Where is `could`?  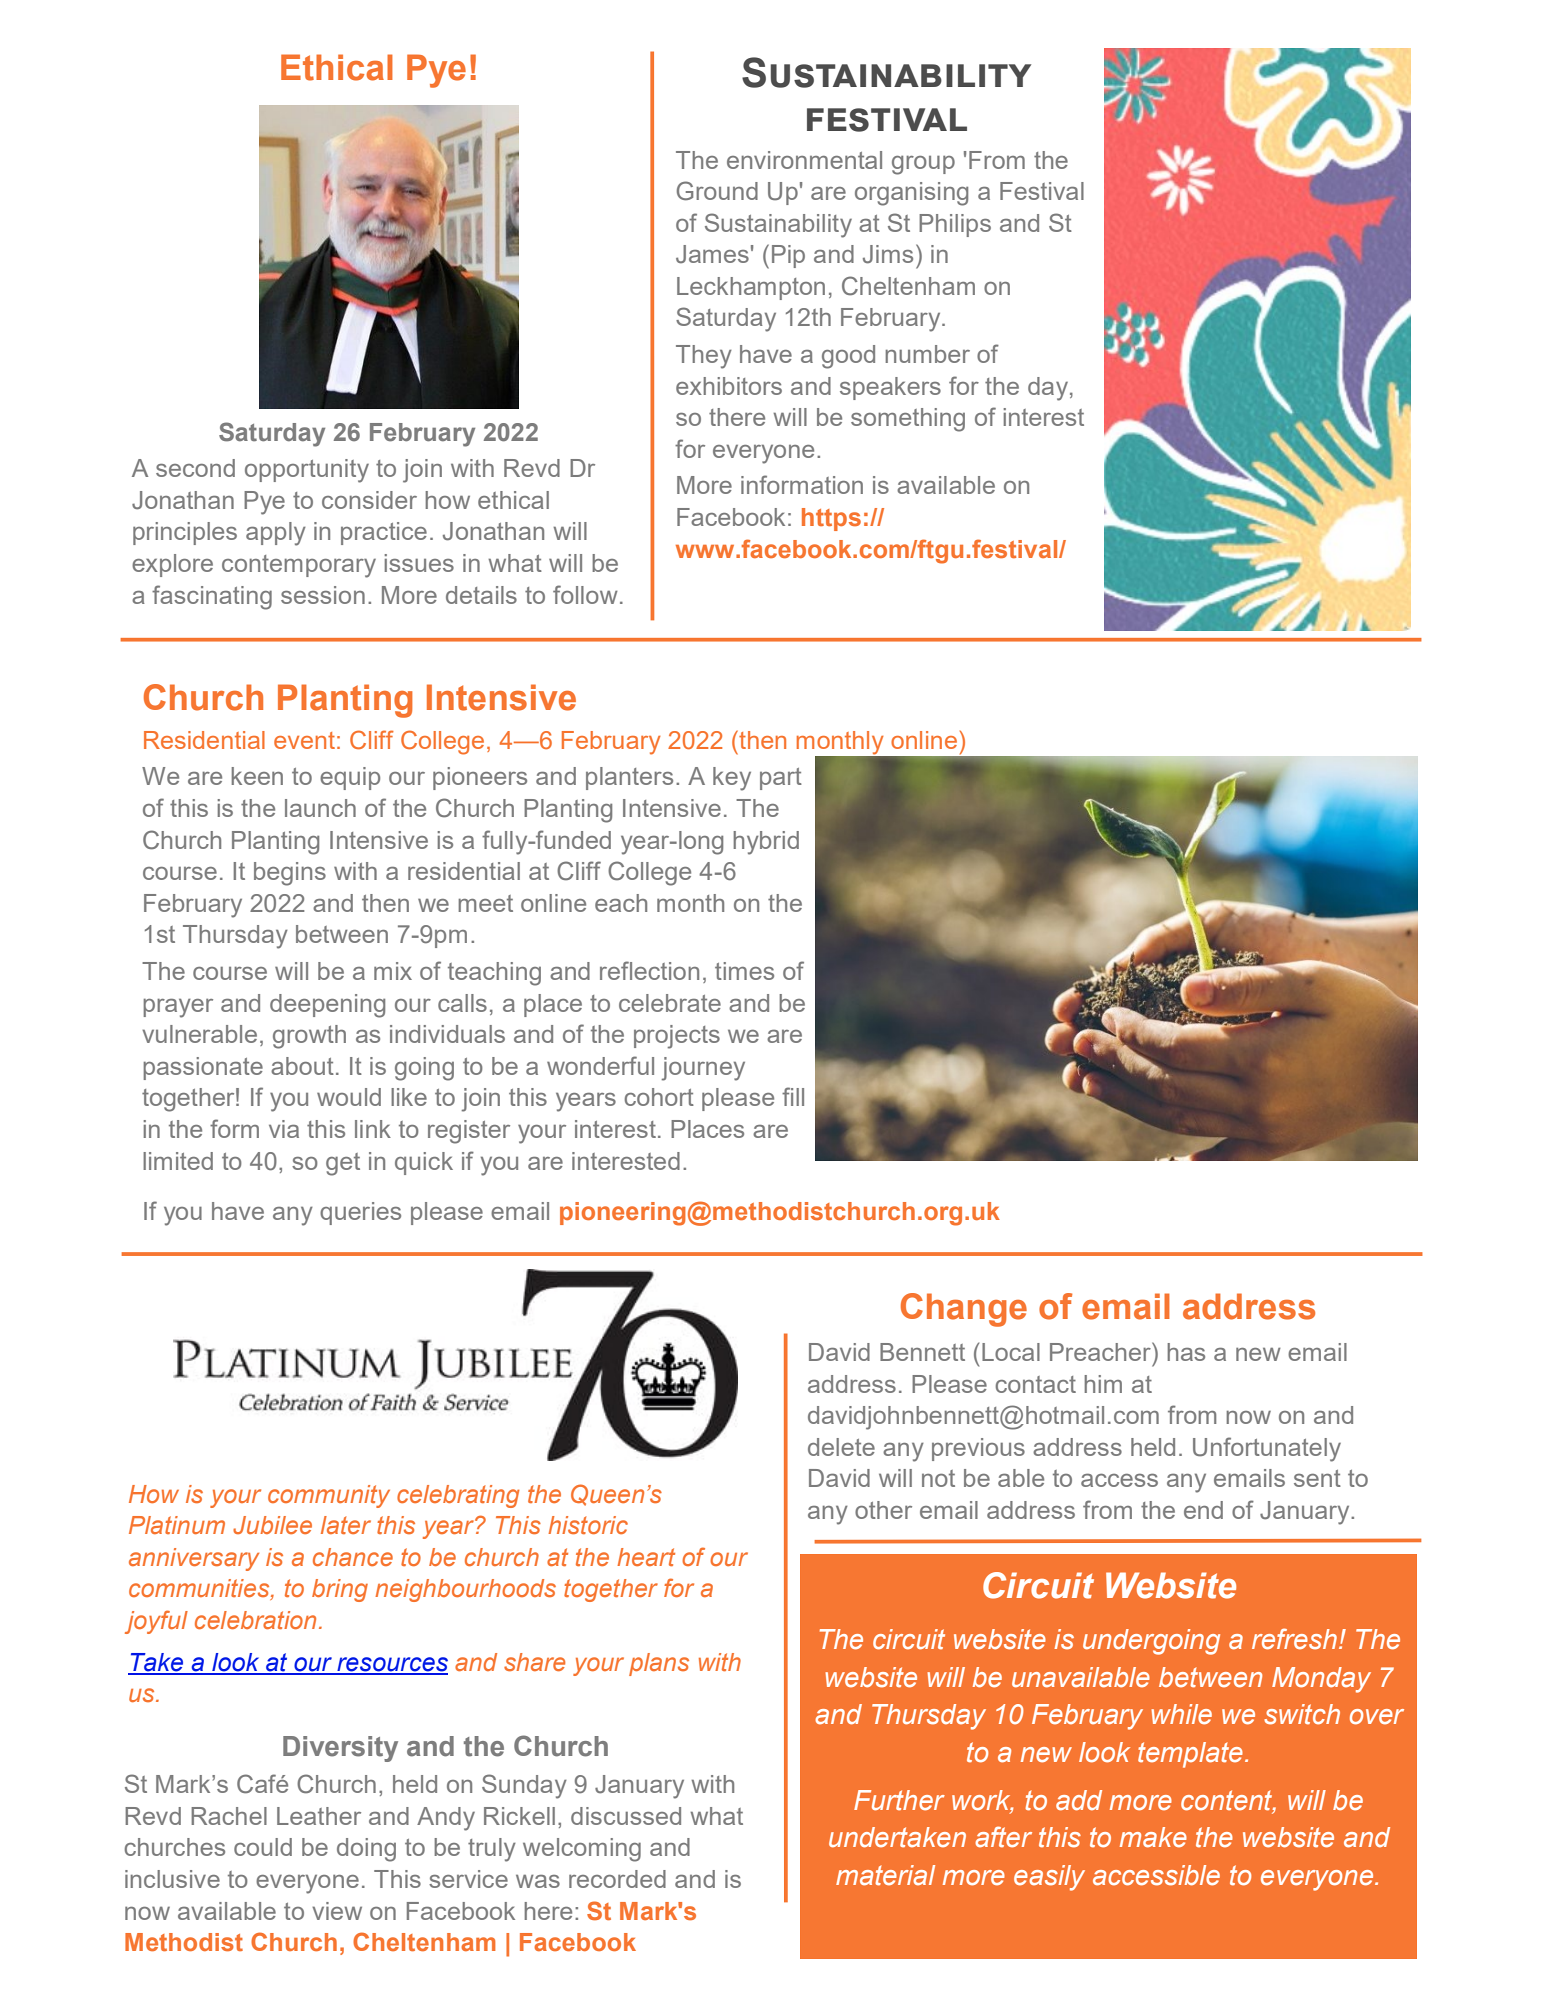
could is located at coordinates (263, 1847).
